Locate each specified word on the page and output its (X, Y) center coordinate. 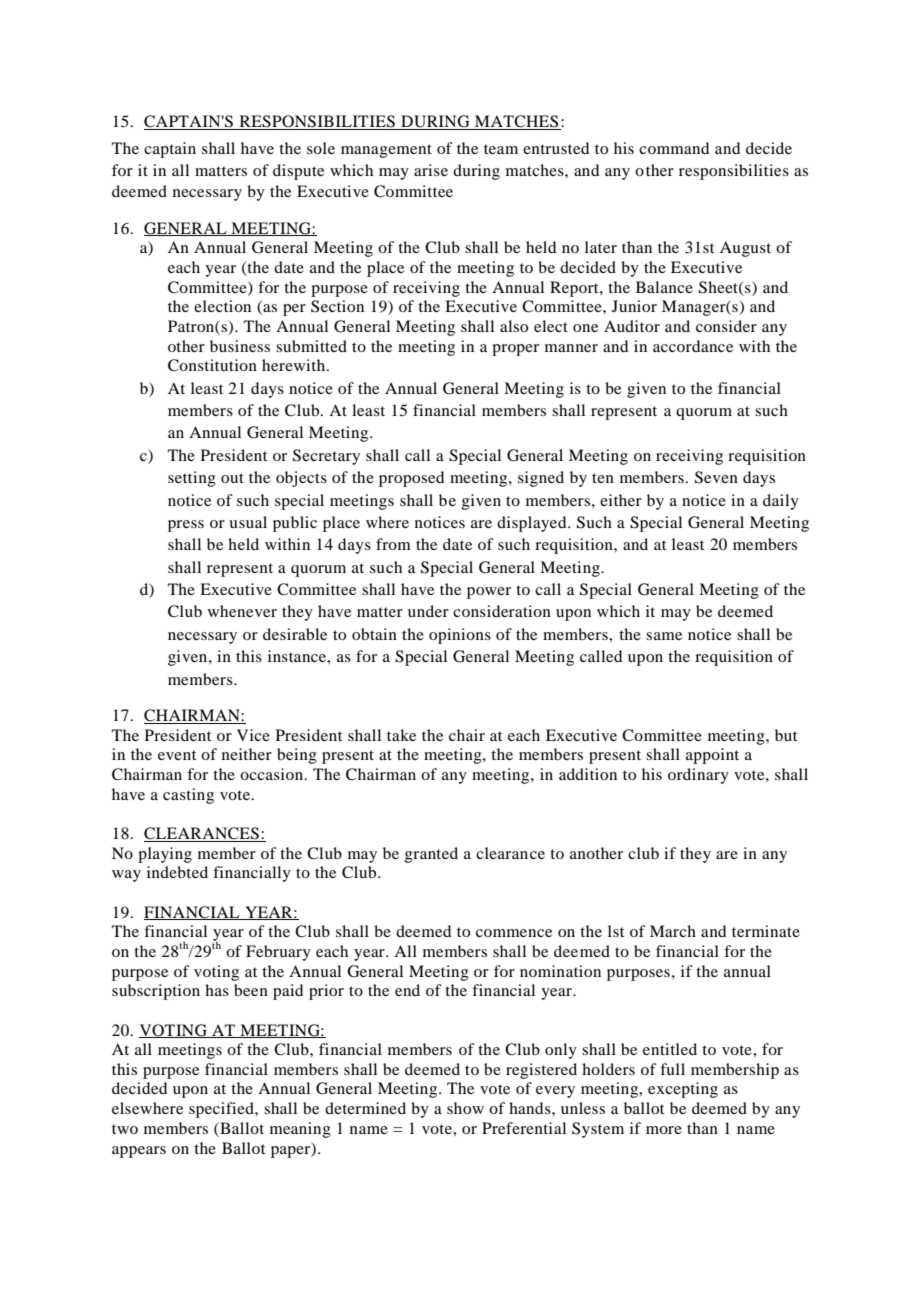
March (673, 931)
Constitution (212, 365)
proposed (411, 479)
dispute (298, 172)
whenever (242, 611)
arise (431, 170)
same (664, 636)
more (664, 1130)
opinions (460, 636)
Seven (716, 477)
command (674, 148)
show (465, 1108)
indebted (177, 872)
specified (222, 1110)
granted (431, 855)
